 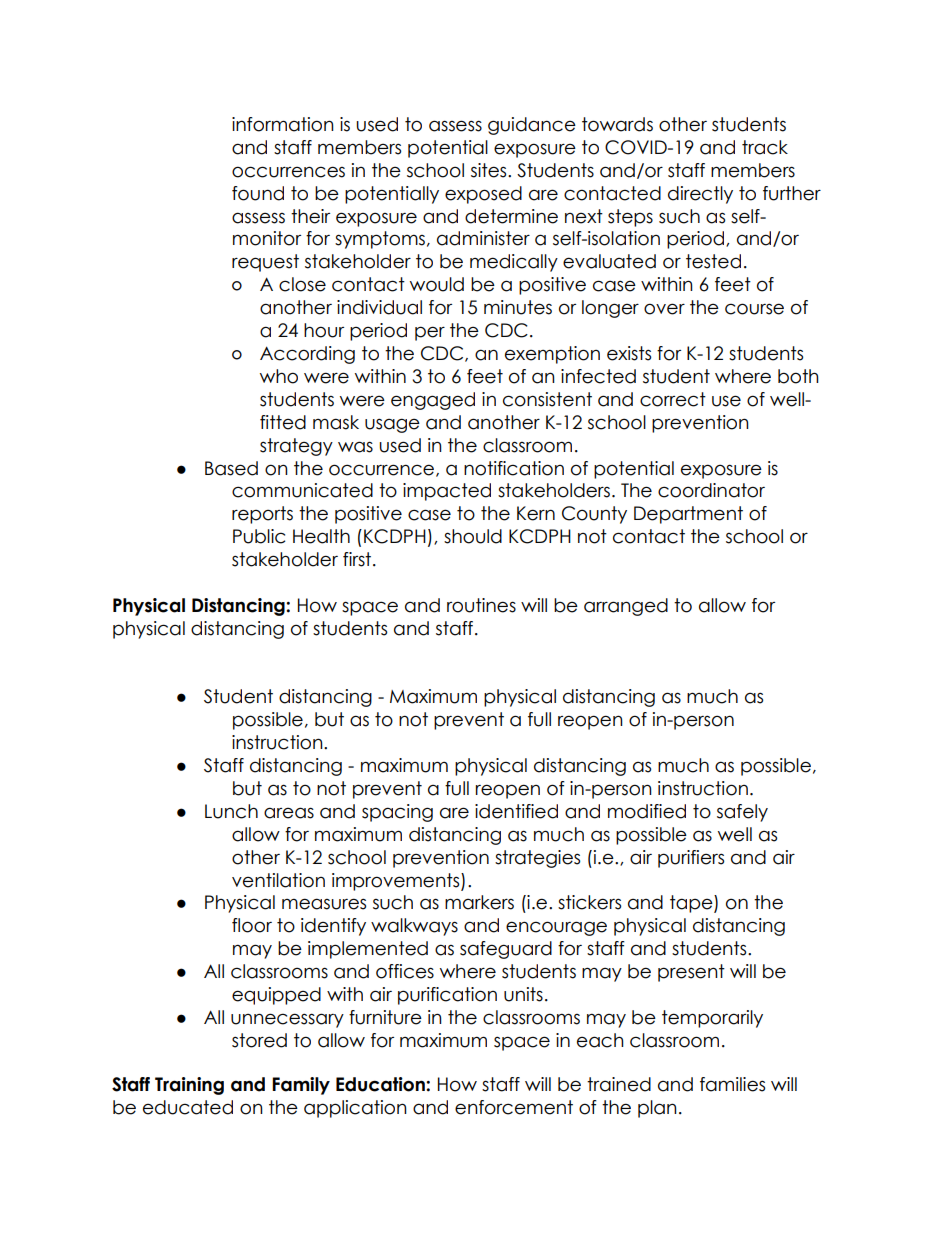 I want to click on enforcement, so click(x=514, y=1107).
